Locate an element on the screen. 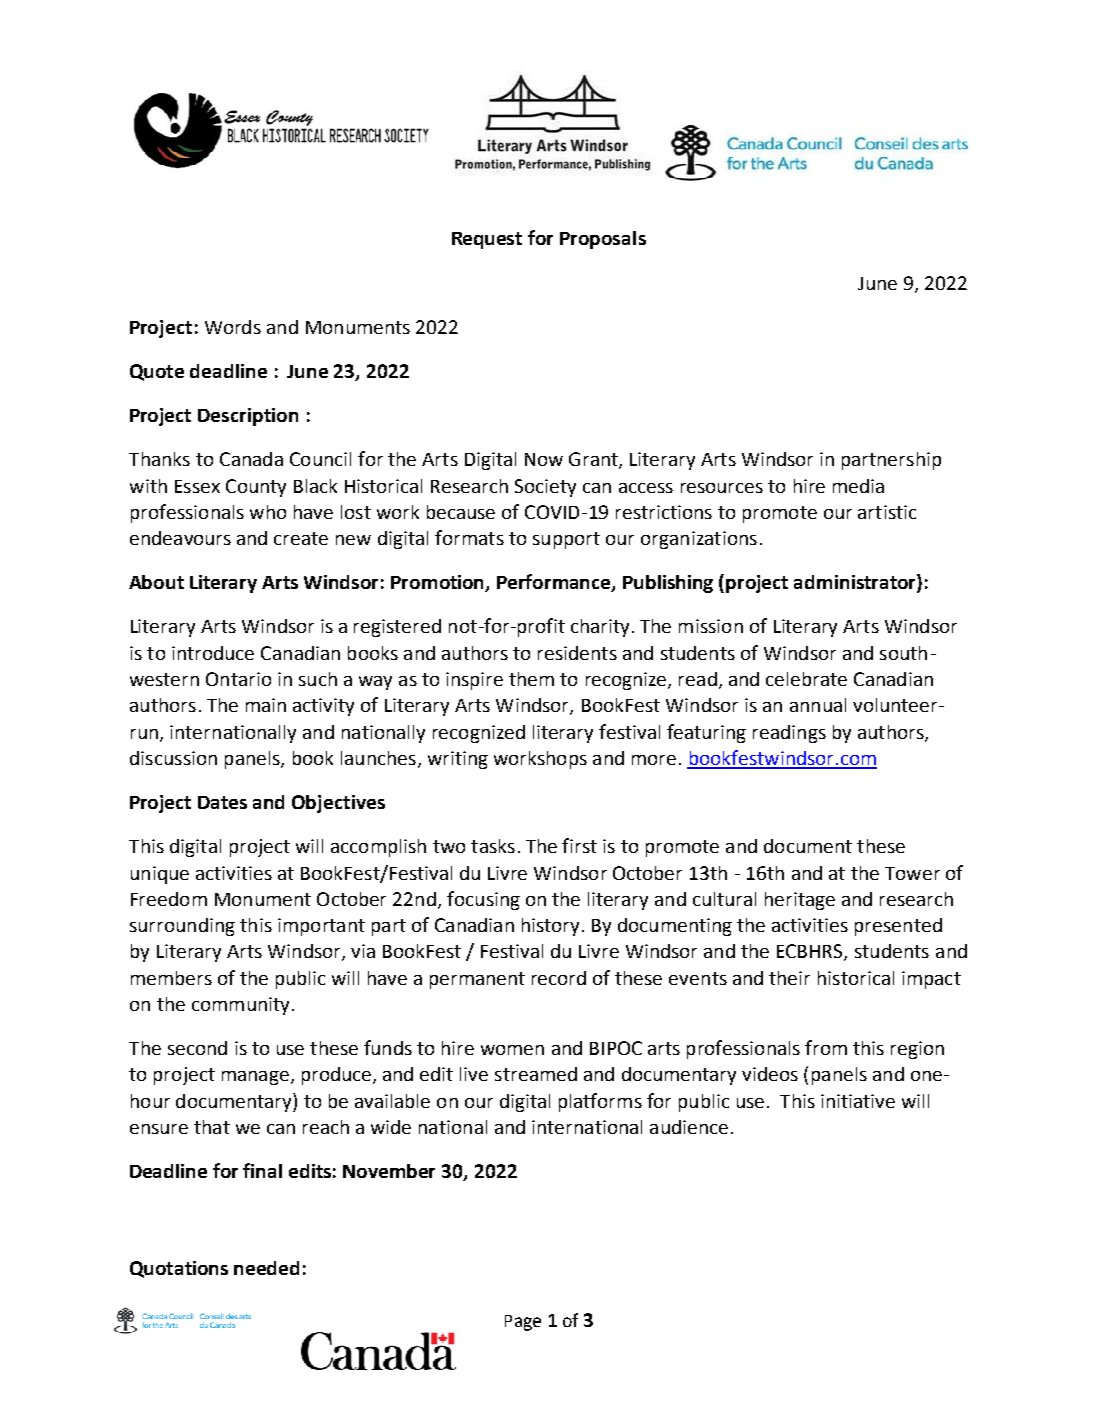  their is located at coordinates (789, 978).
